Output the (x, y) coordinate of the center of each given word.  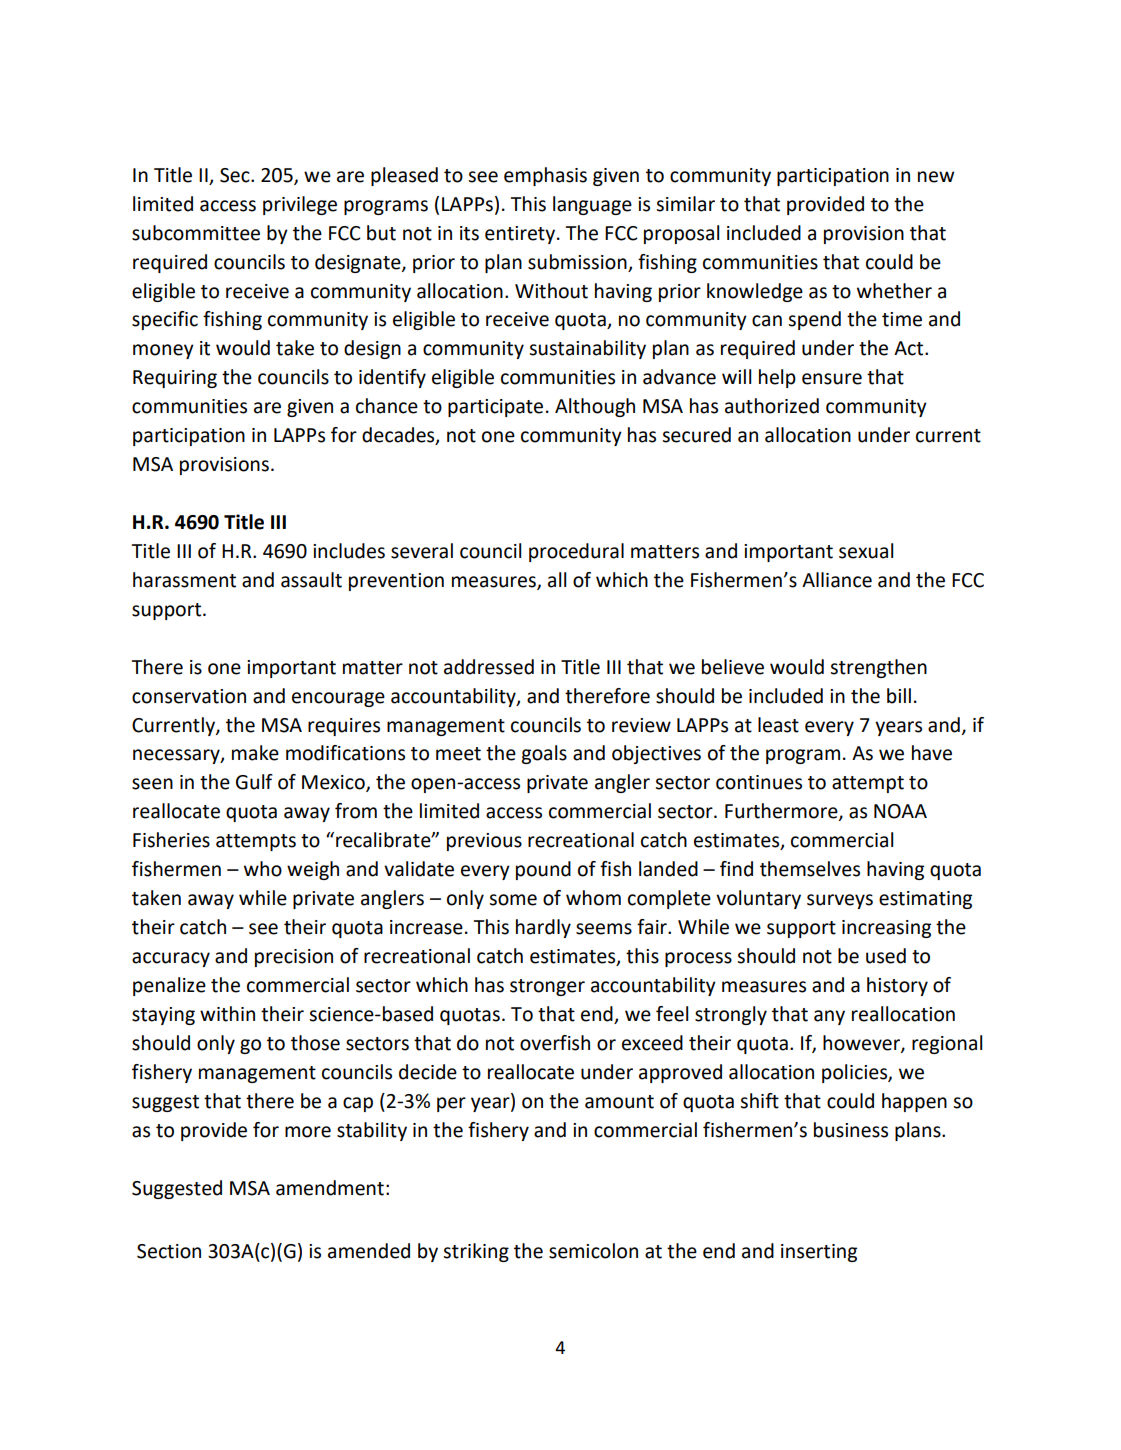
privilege (300, 205)
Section (169, 1251)
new (936, 177)
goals (544, 754)
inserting (819, 1253)
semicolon (593, 1251)
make (255, 753)
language (592, 205)
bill (899, 696)
